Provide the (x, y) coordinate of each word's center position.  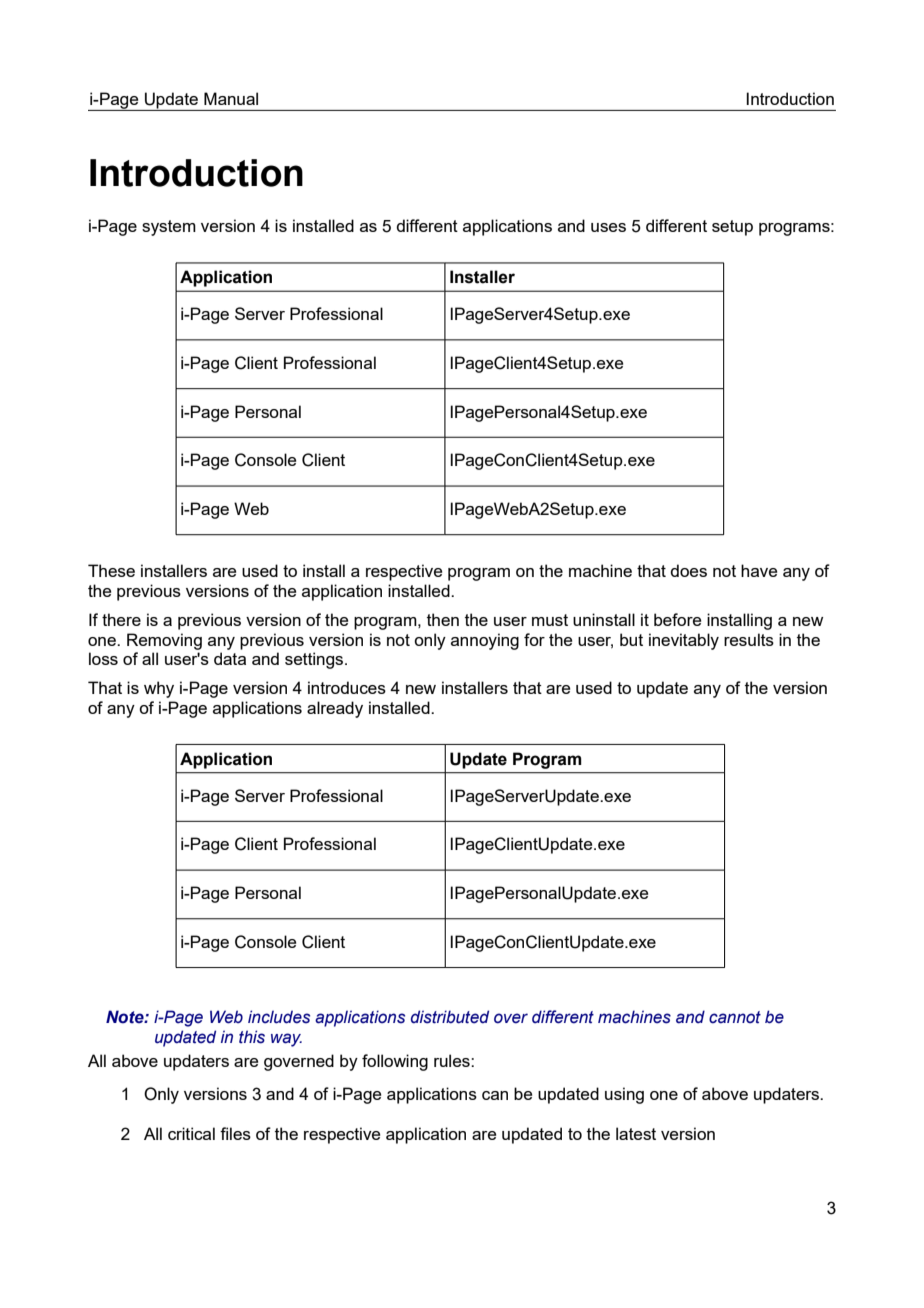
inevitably (684, 641)
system (169, 228)
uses (608, 227)
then (443, 619)
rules (453, 1060)
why (159, 689)
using (624, 1095)
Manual (231, 98)
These (111, 570)
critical (191, 1133)
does (688, 570)
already (335, 709)
